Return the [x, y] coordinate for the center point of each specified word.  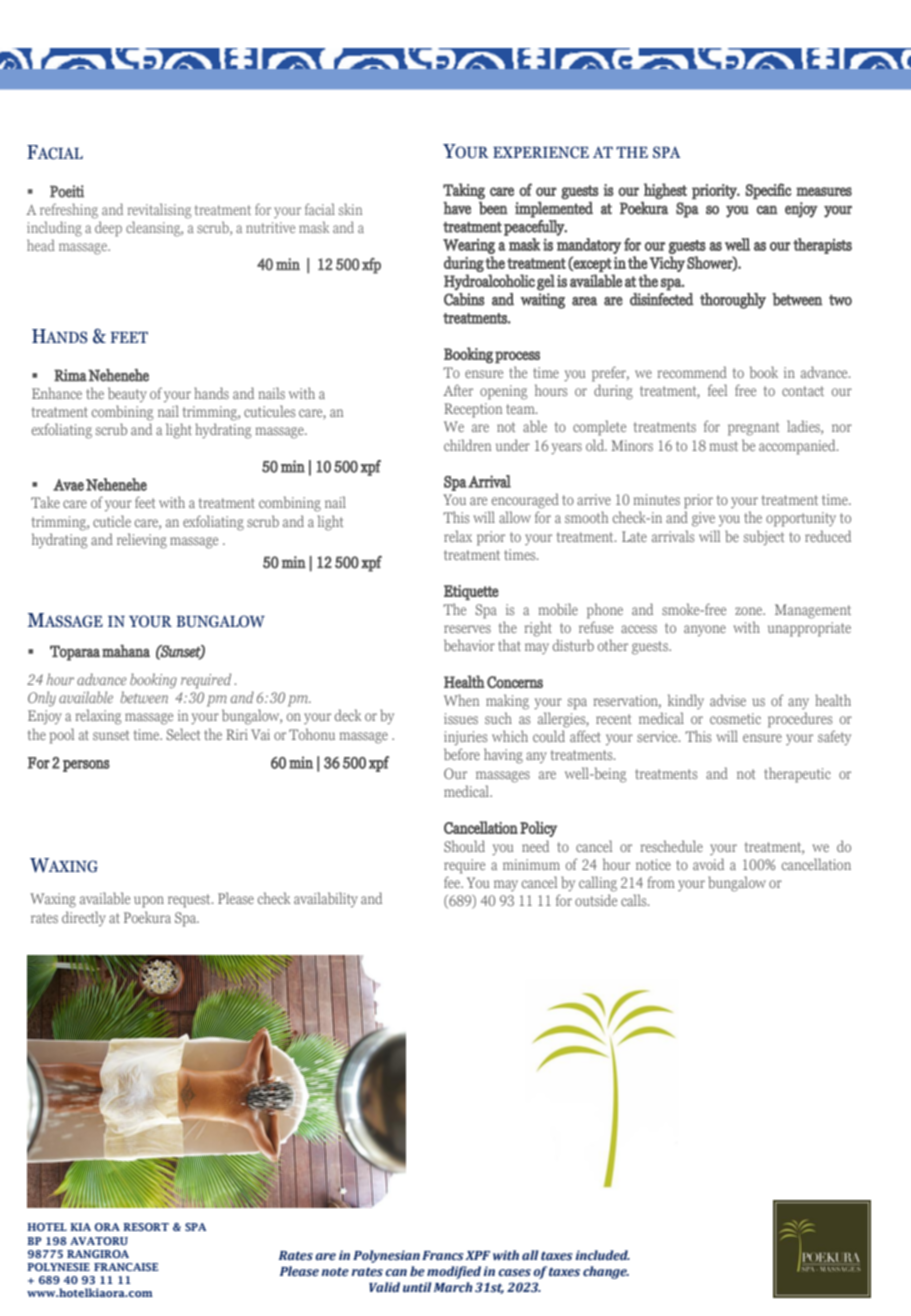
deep [108, 229]
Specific [768, 191]
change [606, 1272]
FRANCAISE [126, 1267]
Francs [443, 1256]
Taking [464, 191]
